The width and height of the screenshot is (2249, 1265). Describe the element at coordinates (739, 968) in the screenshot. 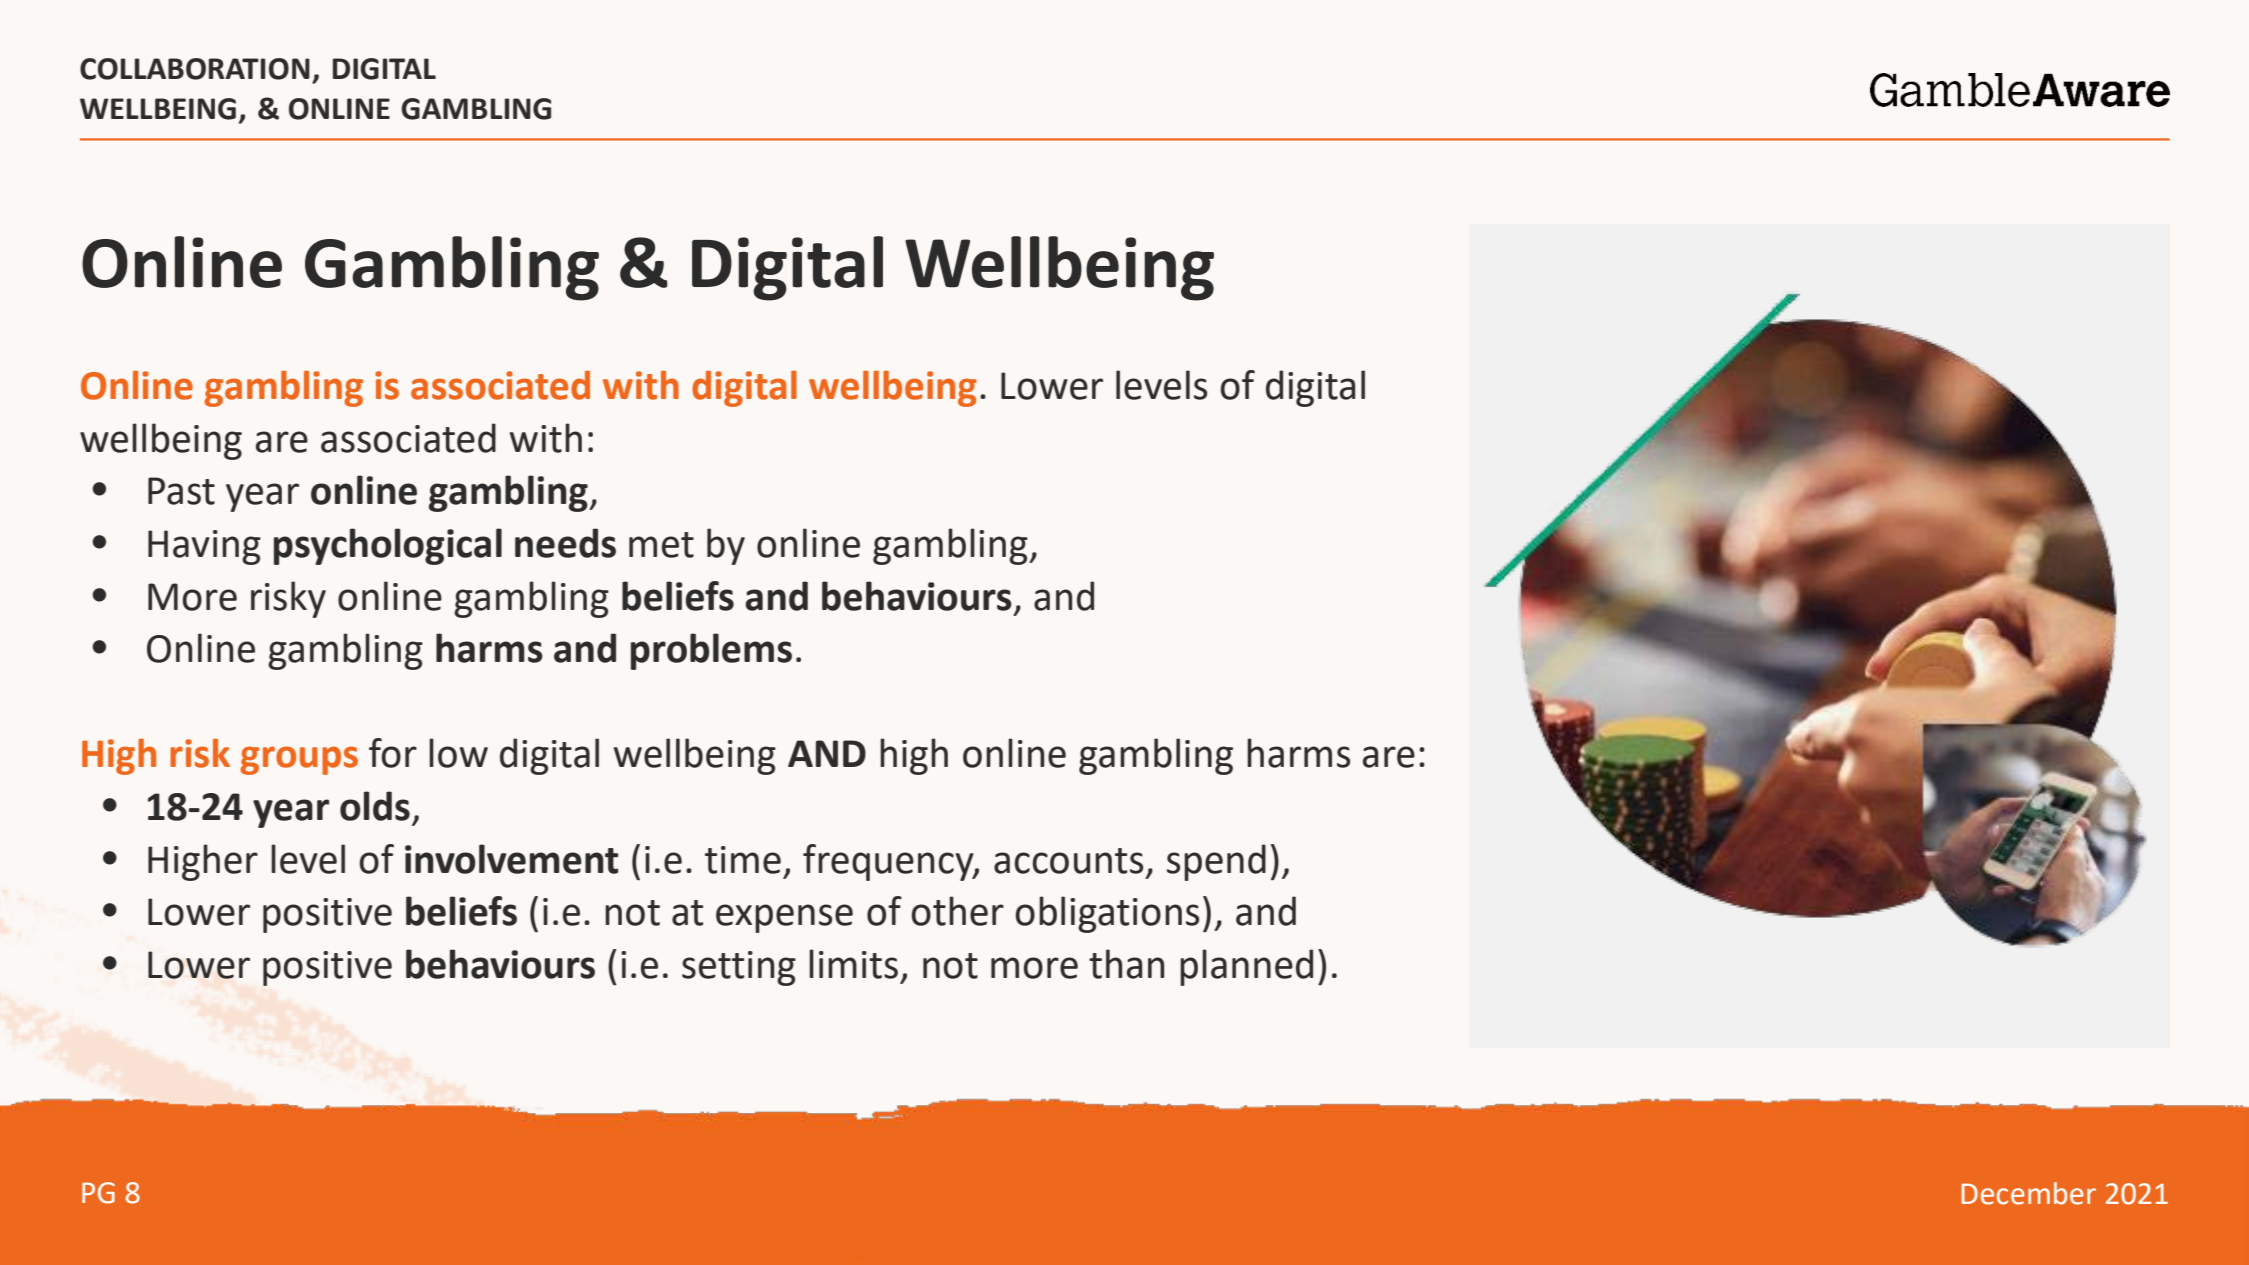

I see `setting` at that location.
